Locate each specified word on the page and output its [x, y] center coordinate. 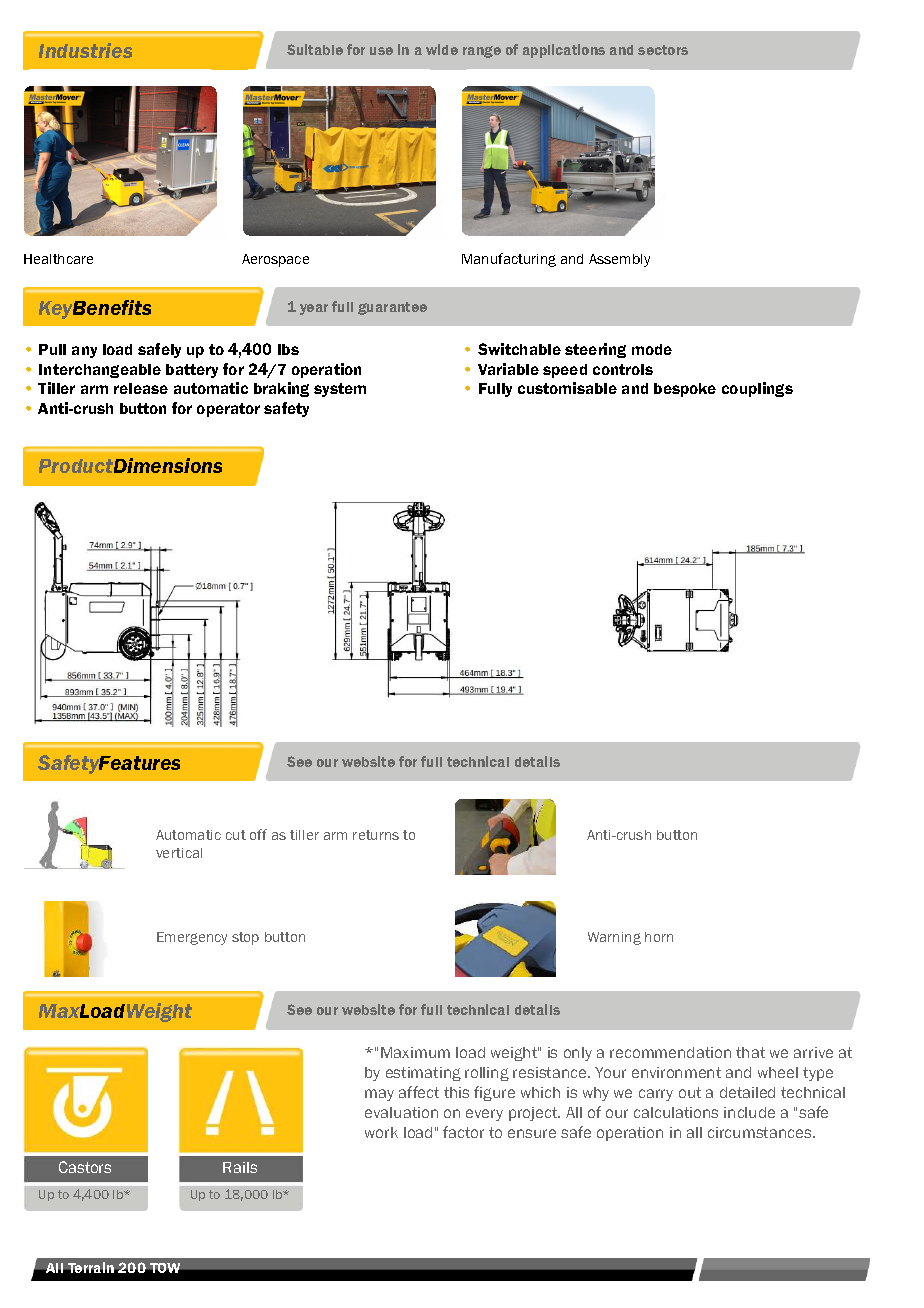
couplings [757, 389]
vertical [179, 853]
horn [659, 937]
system [340, 390]
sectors [663, 50]
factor [463, 1132]
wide [442, 49]
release [141, 388]
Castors [85, 1167]
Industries [85, 50]
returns [376, 835]
